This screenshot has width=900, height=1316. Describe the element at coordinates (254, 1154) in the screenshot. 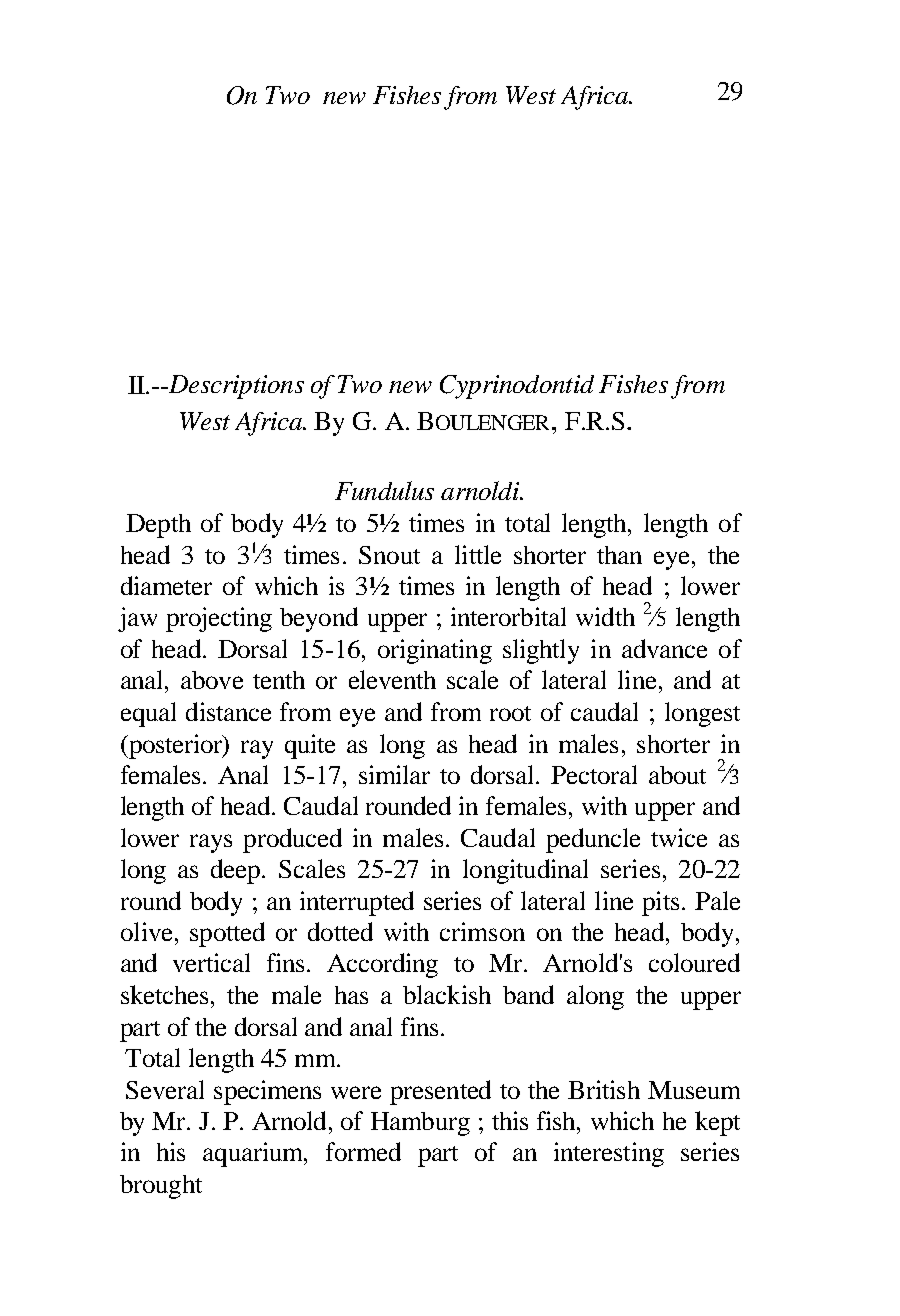

I see `aquarium` at that location.
